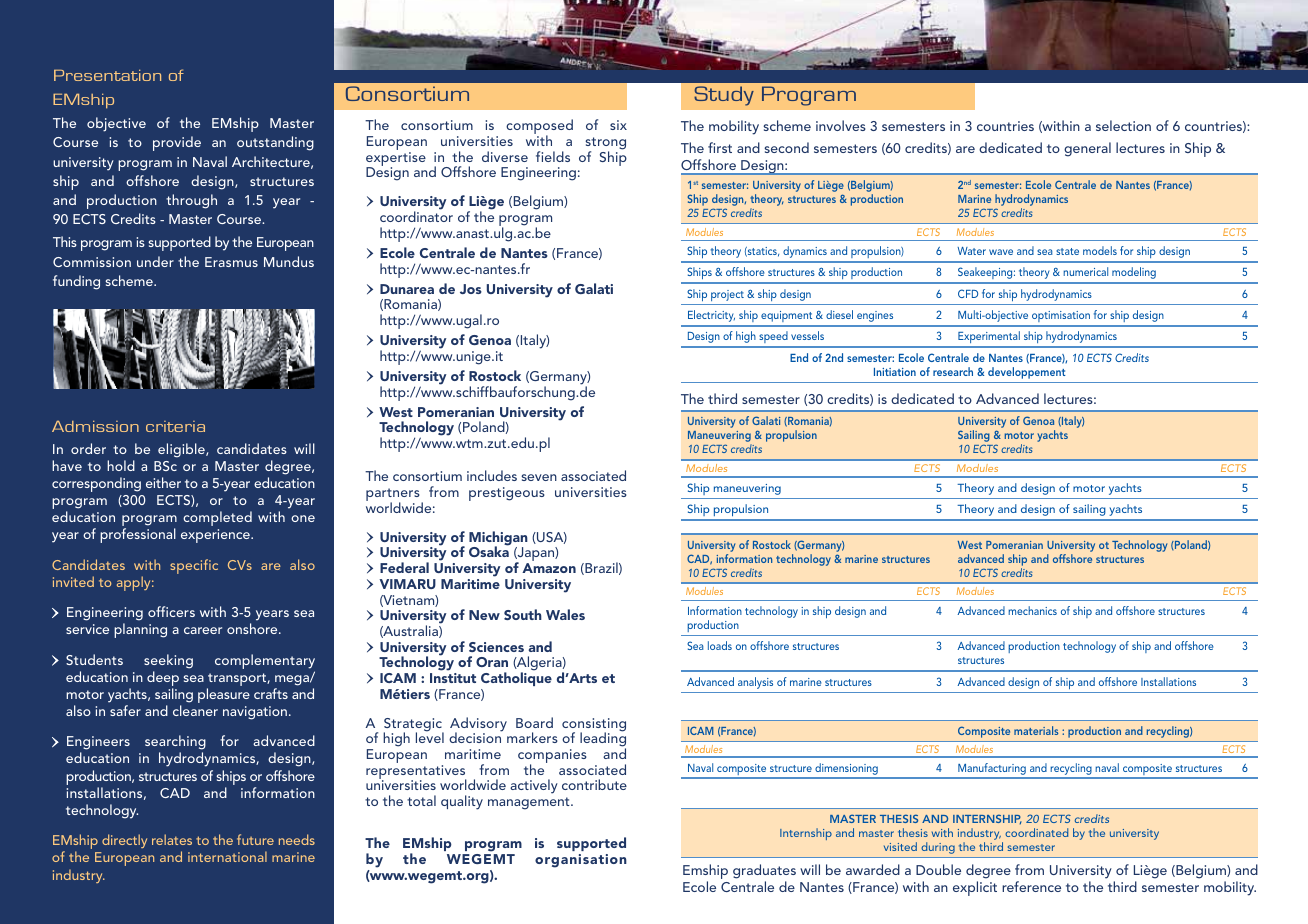 This document has height=924, width=1308. Describe the element at coordinates (1032, 610) in the document. I see `mechanics` at that location.
